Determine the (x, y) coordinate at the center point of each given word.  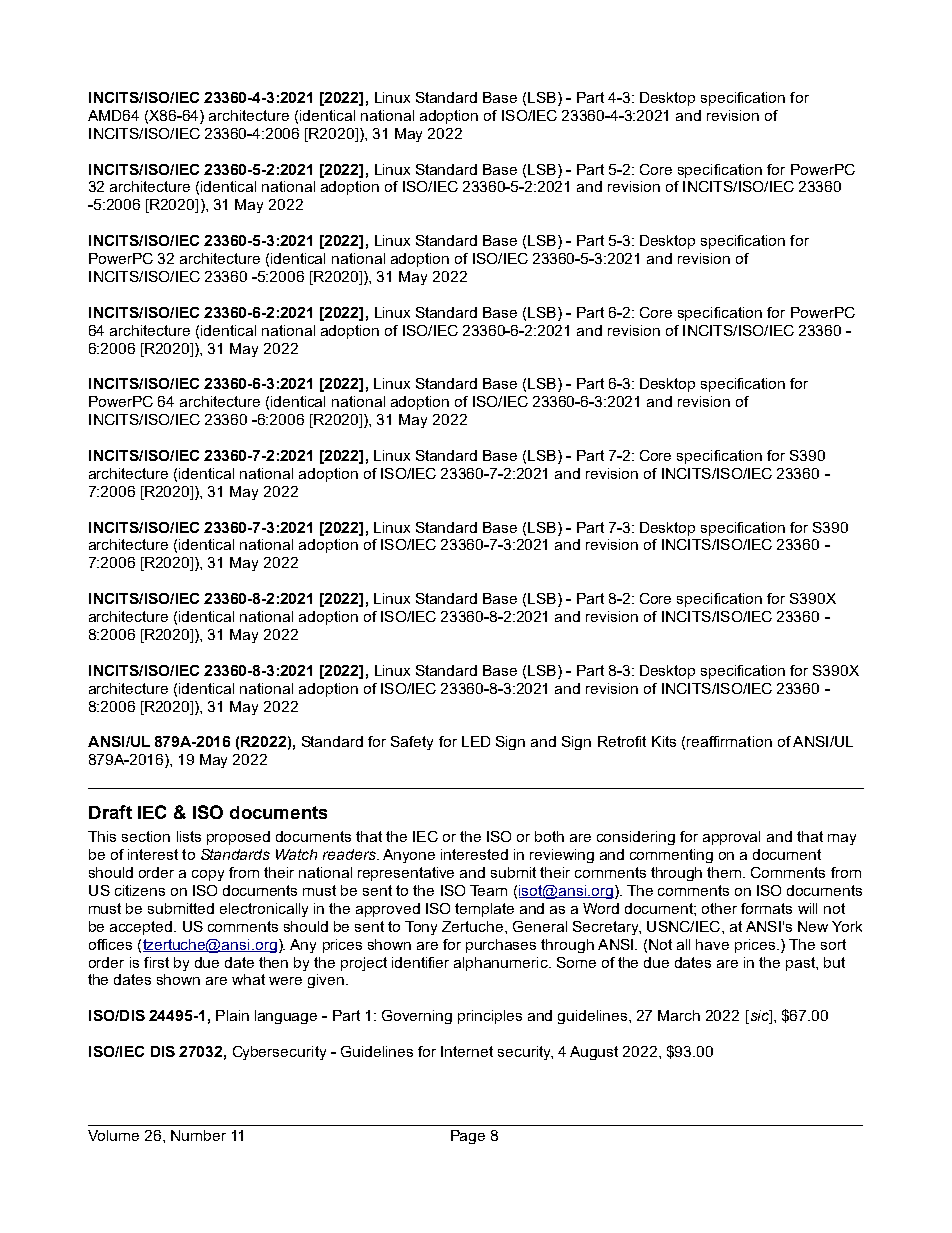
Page (468, 1137)
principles (490, 1017)
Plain (232, 1015)
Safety (412, 743)
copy (208, 875)
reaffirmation (729, 741)
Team (488, 890)
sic (759, 1017)
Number (198, 1135)
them (725, 872)
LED (476, 741)
